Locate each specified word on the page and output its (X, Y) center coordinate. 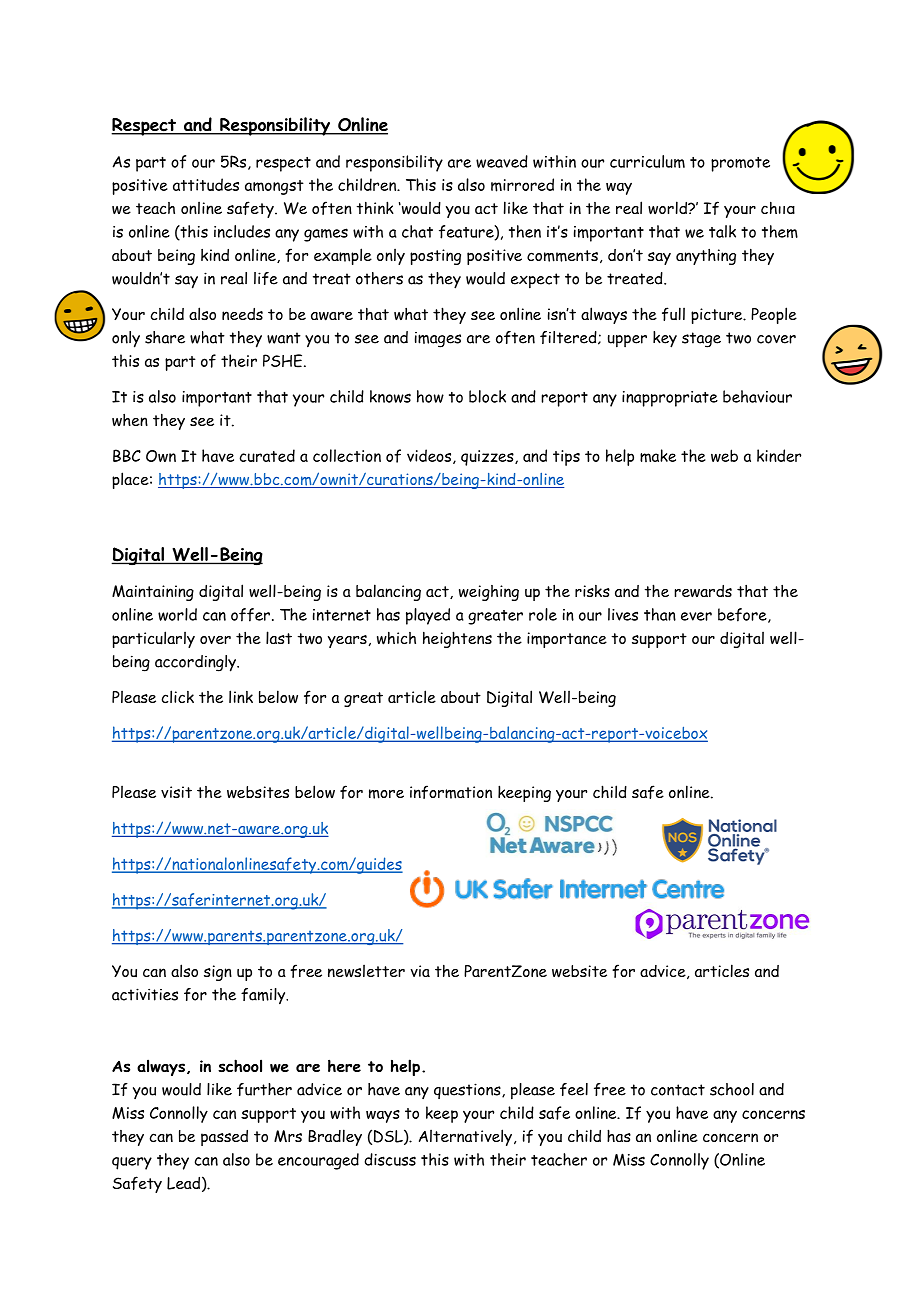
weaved (502, 161)
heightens (457, 639)
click (178, 696)
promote (740, 164)
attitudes (206, 184)
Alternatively (467, 1137)
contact (678, 1090)
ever (696, 616)
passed (224, 1138)
